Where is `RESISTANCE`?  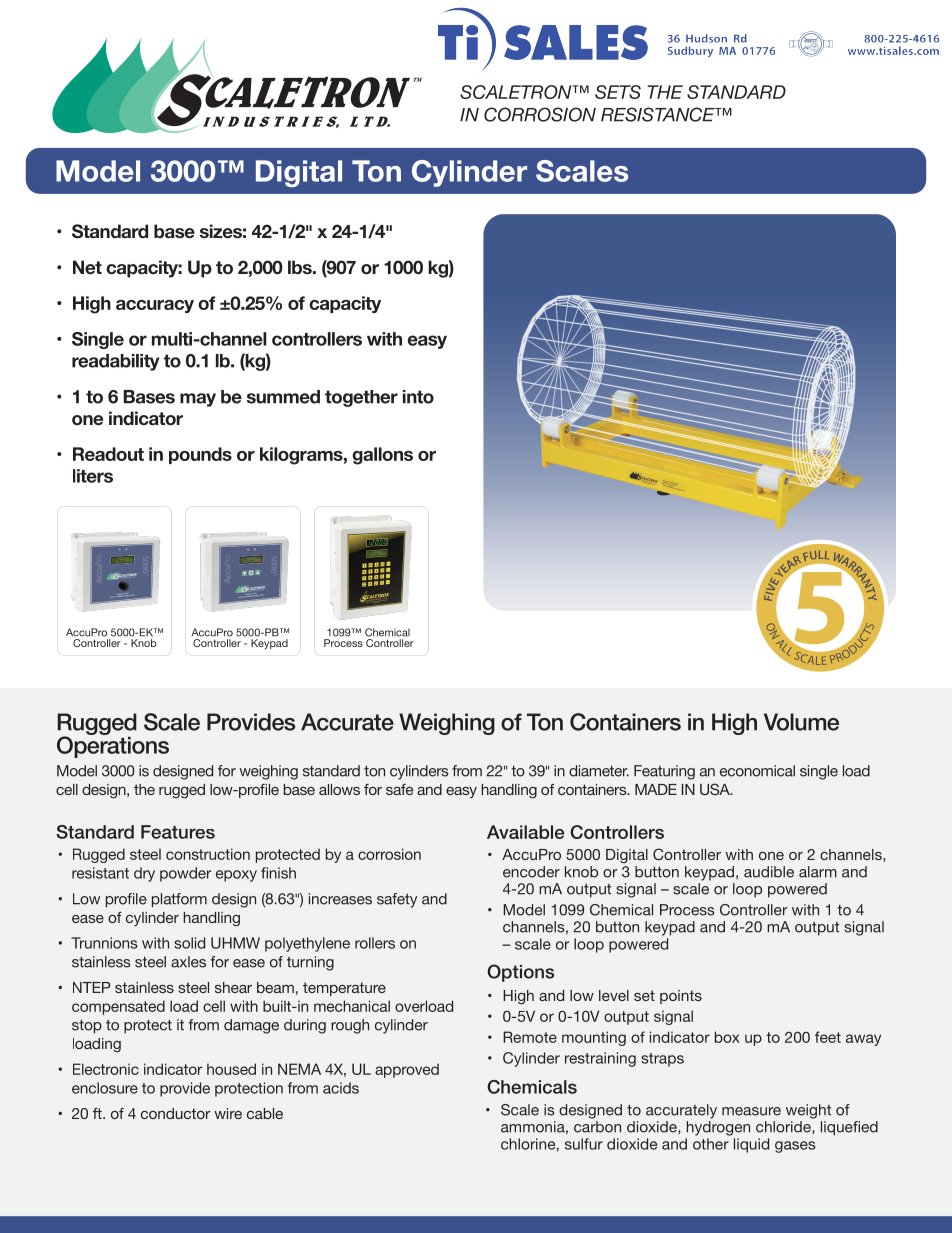 RESISTANCE is located at coordinates (659, 114).
